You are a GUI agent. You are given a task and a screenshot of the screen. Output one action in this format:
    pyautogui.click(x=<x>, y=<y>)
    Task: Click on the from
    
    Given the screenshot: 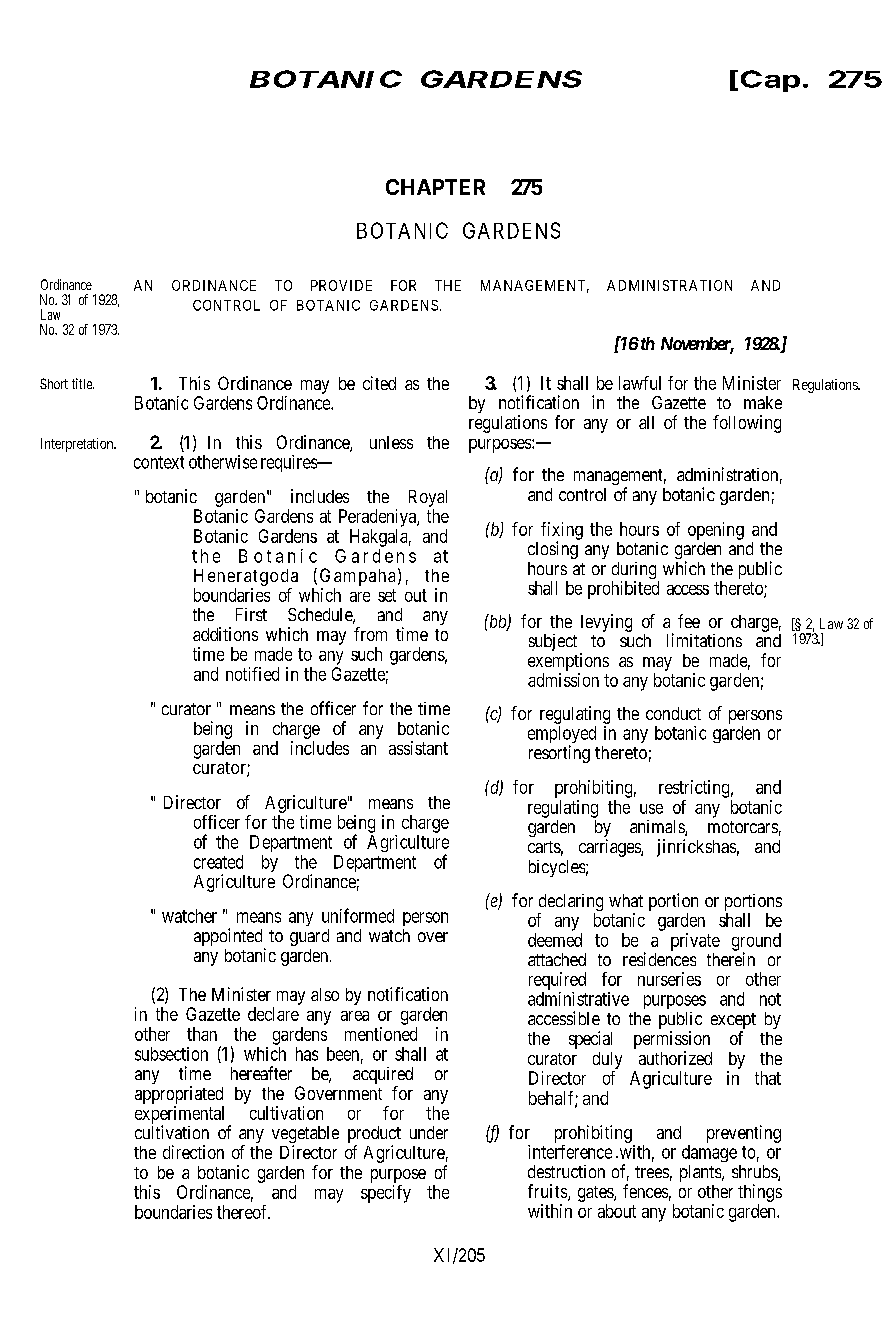 What is the action you would take?
    pyautogui.click(x=370, y=634)
